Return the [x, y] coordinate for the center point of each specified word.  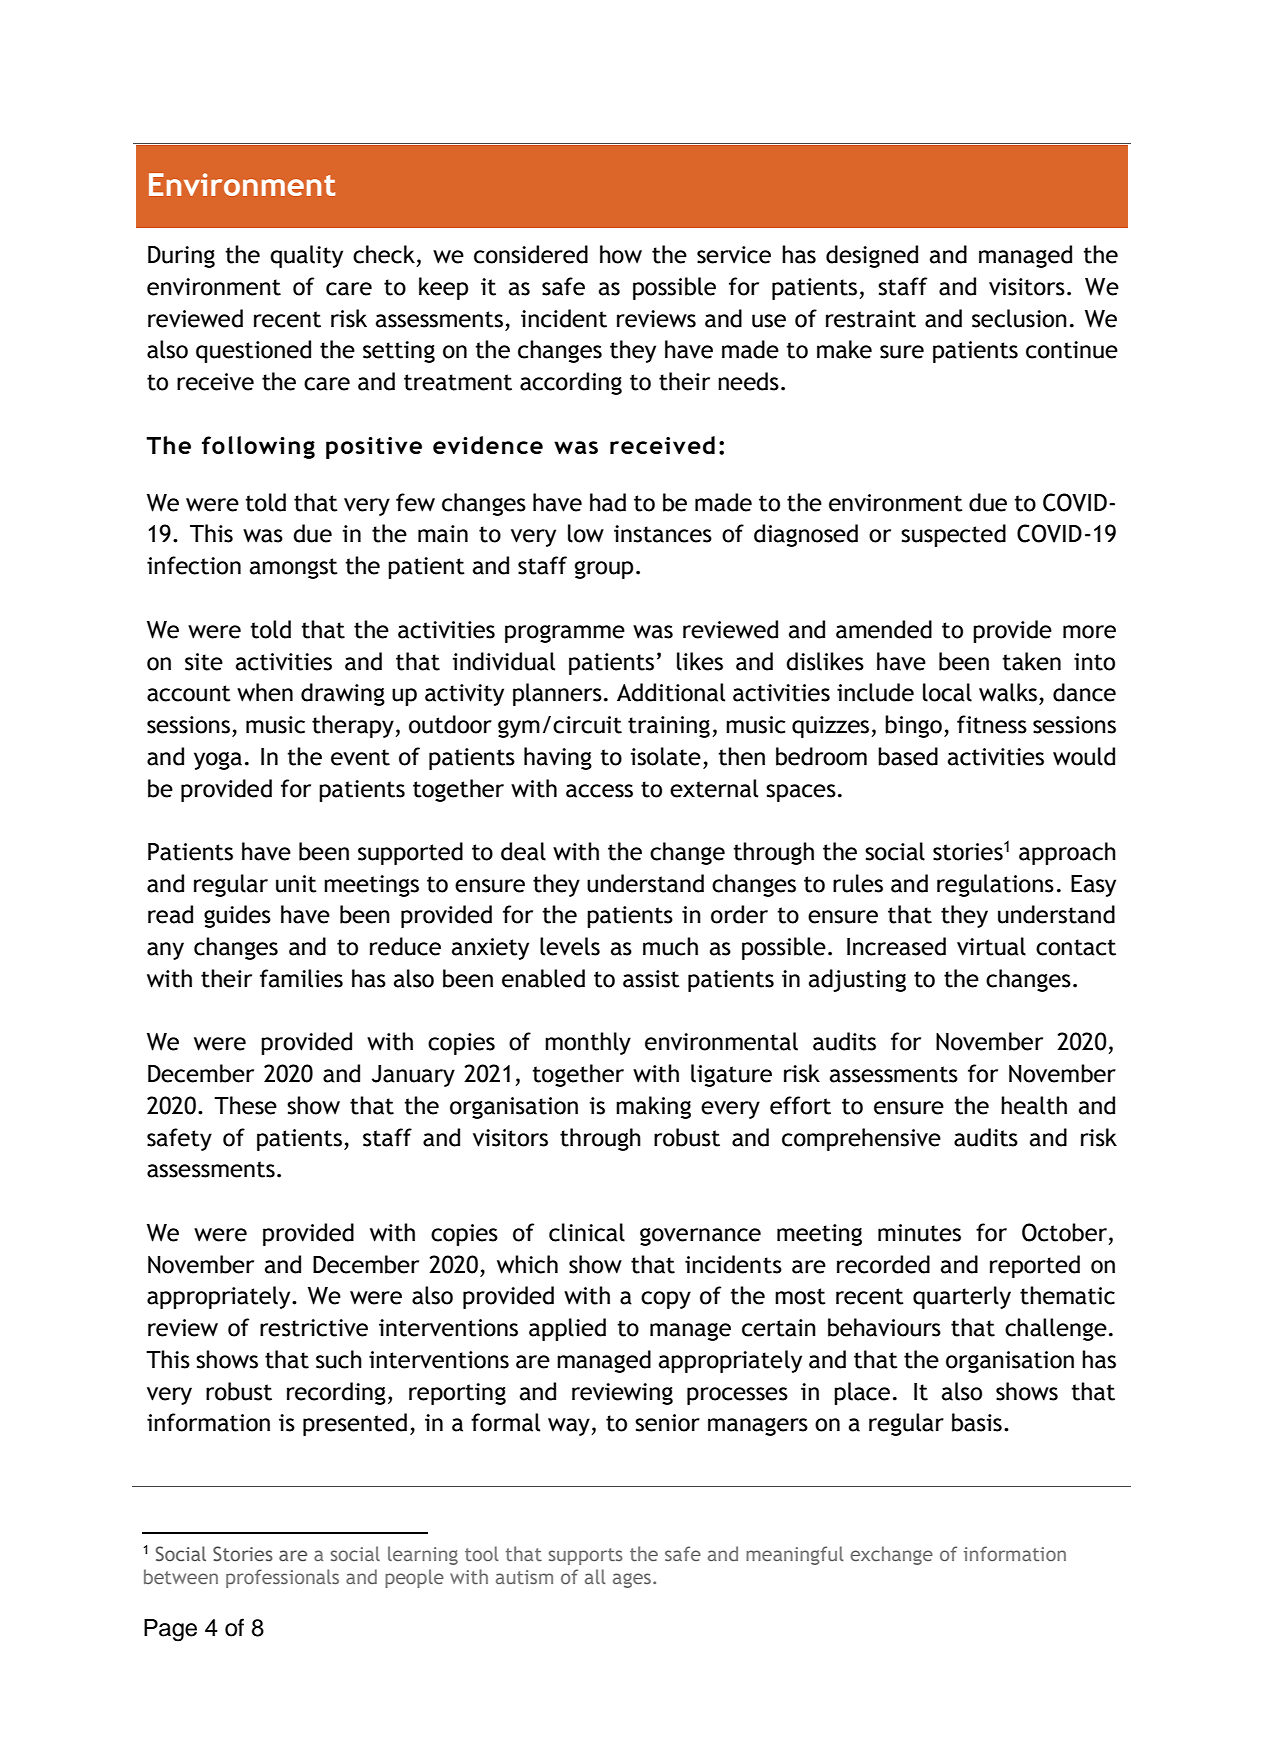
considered [531, 254]
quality [306, 256]
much [670, 946]
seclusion [1019, 318]
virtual [991, 946]
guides [237, 916]
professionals [282, 1578]
